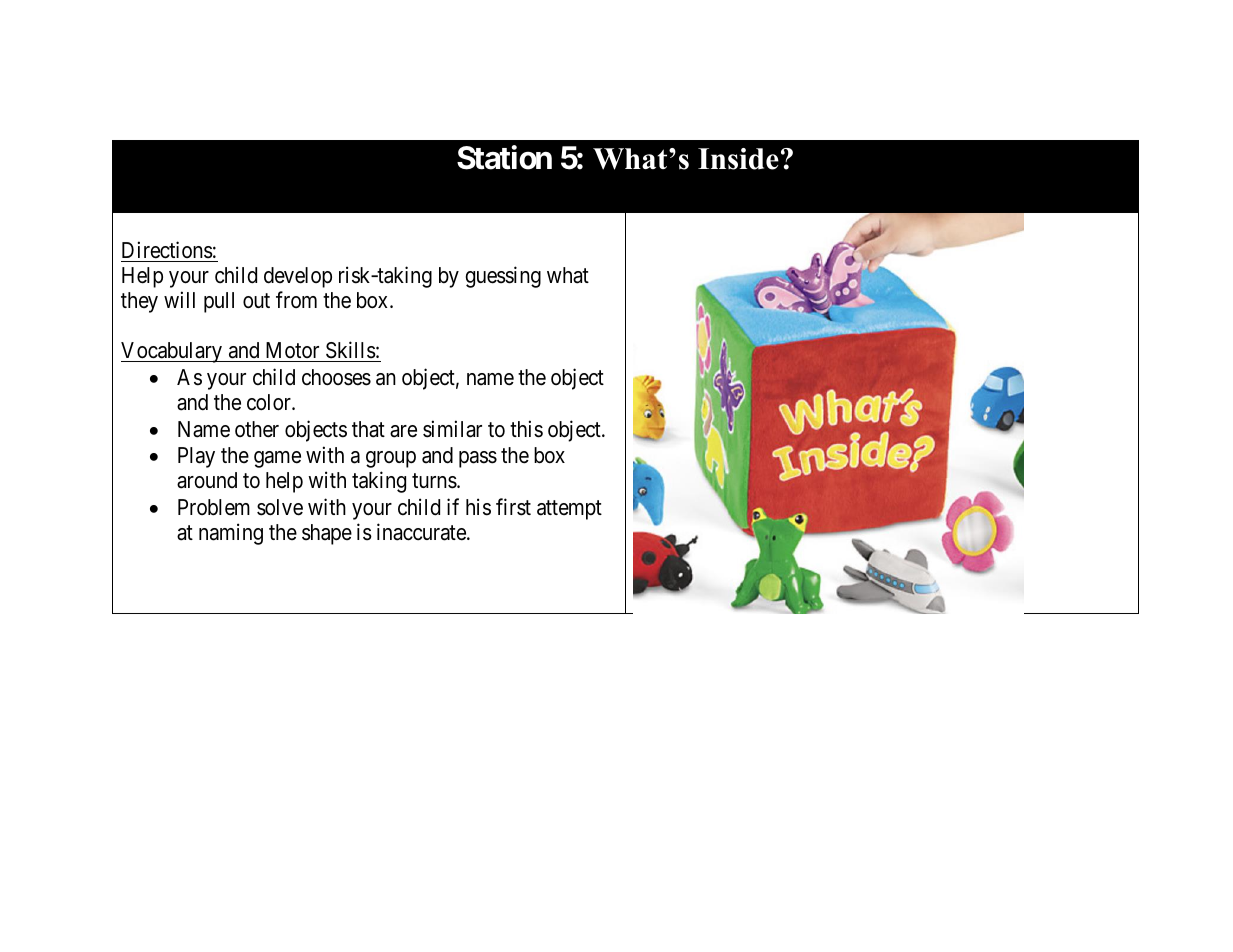 The image size is (1233, 952). Describe the element at coordinates (504, 158) in the image. I see `Station` at that location.
